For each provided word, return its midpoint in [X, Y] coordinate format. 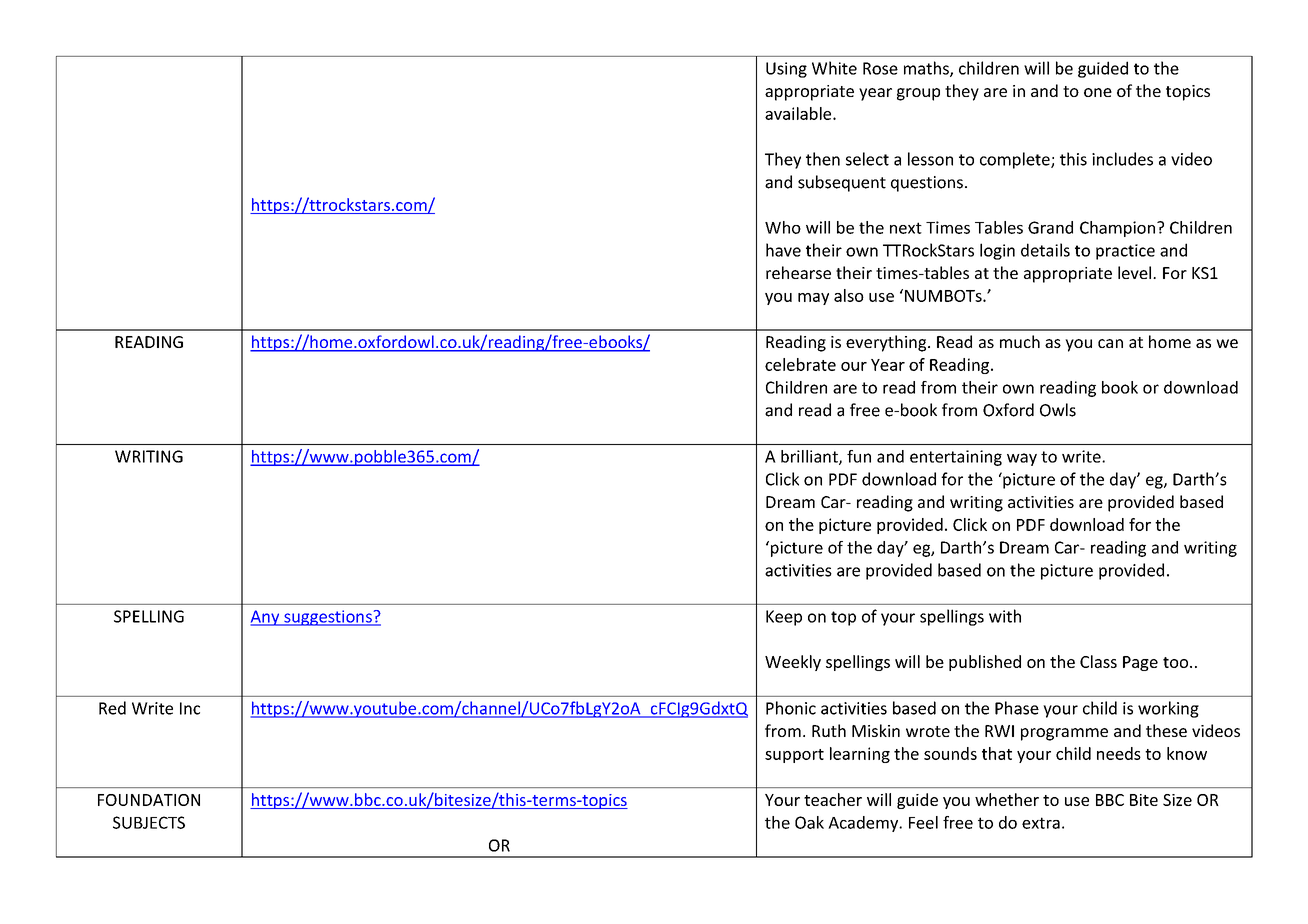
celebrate [800, 364]
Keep [784, 618]
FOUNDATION [149, 800]
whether [1007, 799]
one [1098, 92]
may [813, 299]
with [1005, 616]
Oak [809, 822]
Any [266, 618]
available [799, 113]
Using [786, 70]
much [1020, 341]
